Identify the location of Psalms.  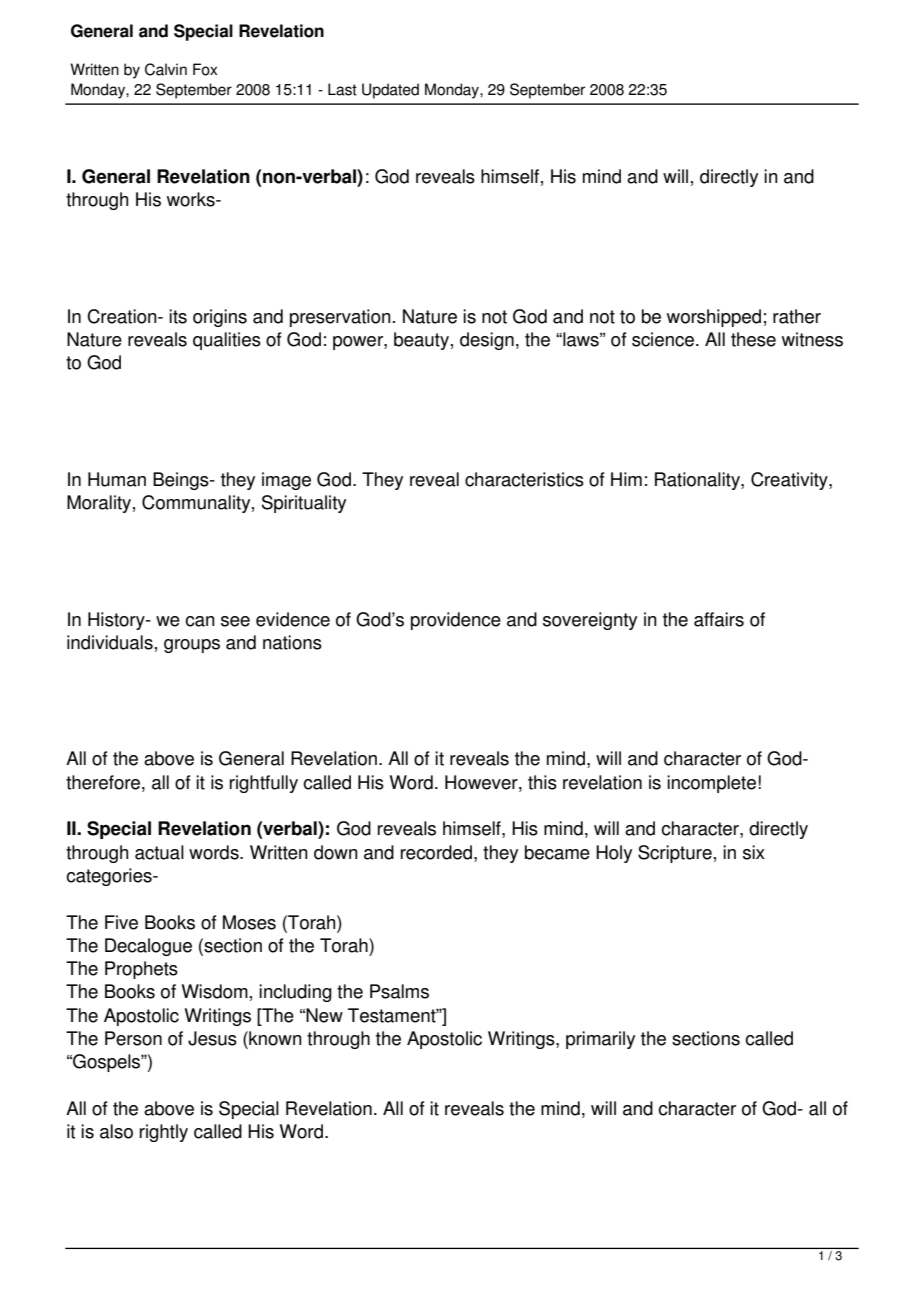
(399, 991).
